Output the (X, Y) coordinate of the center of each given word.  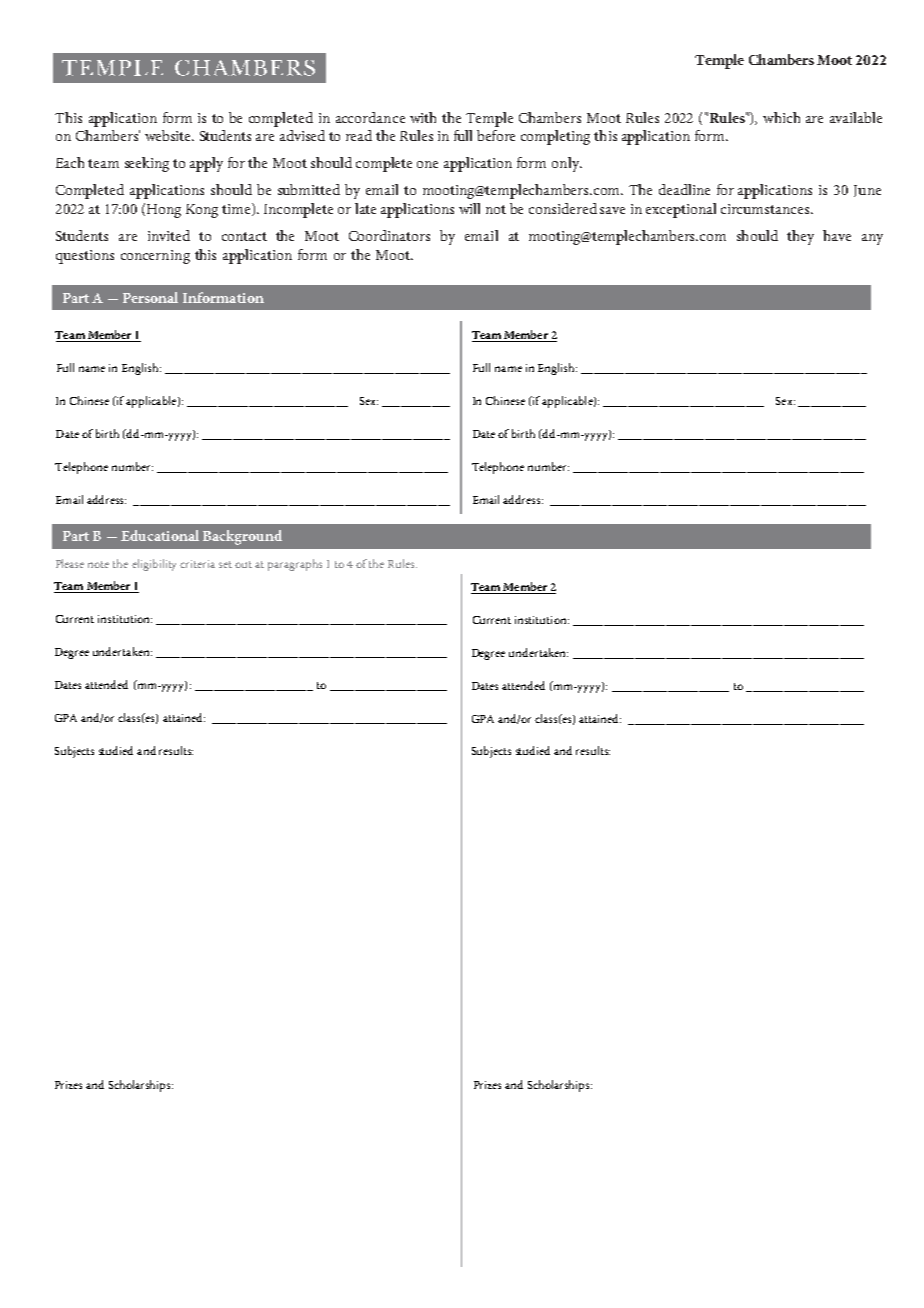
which (781, 117)
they (800, 237)
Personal (150, 297)
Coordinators (389, 235)
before (496, 135)
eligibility (154, 565)
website (169, 135)
